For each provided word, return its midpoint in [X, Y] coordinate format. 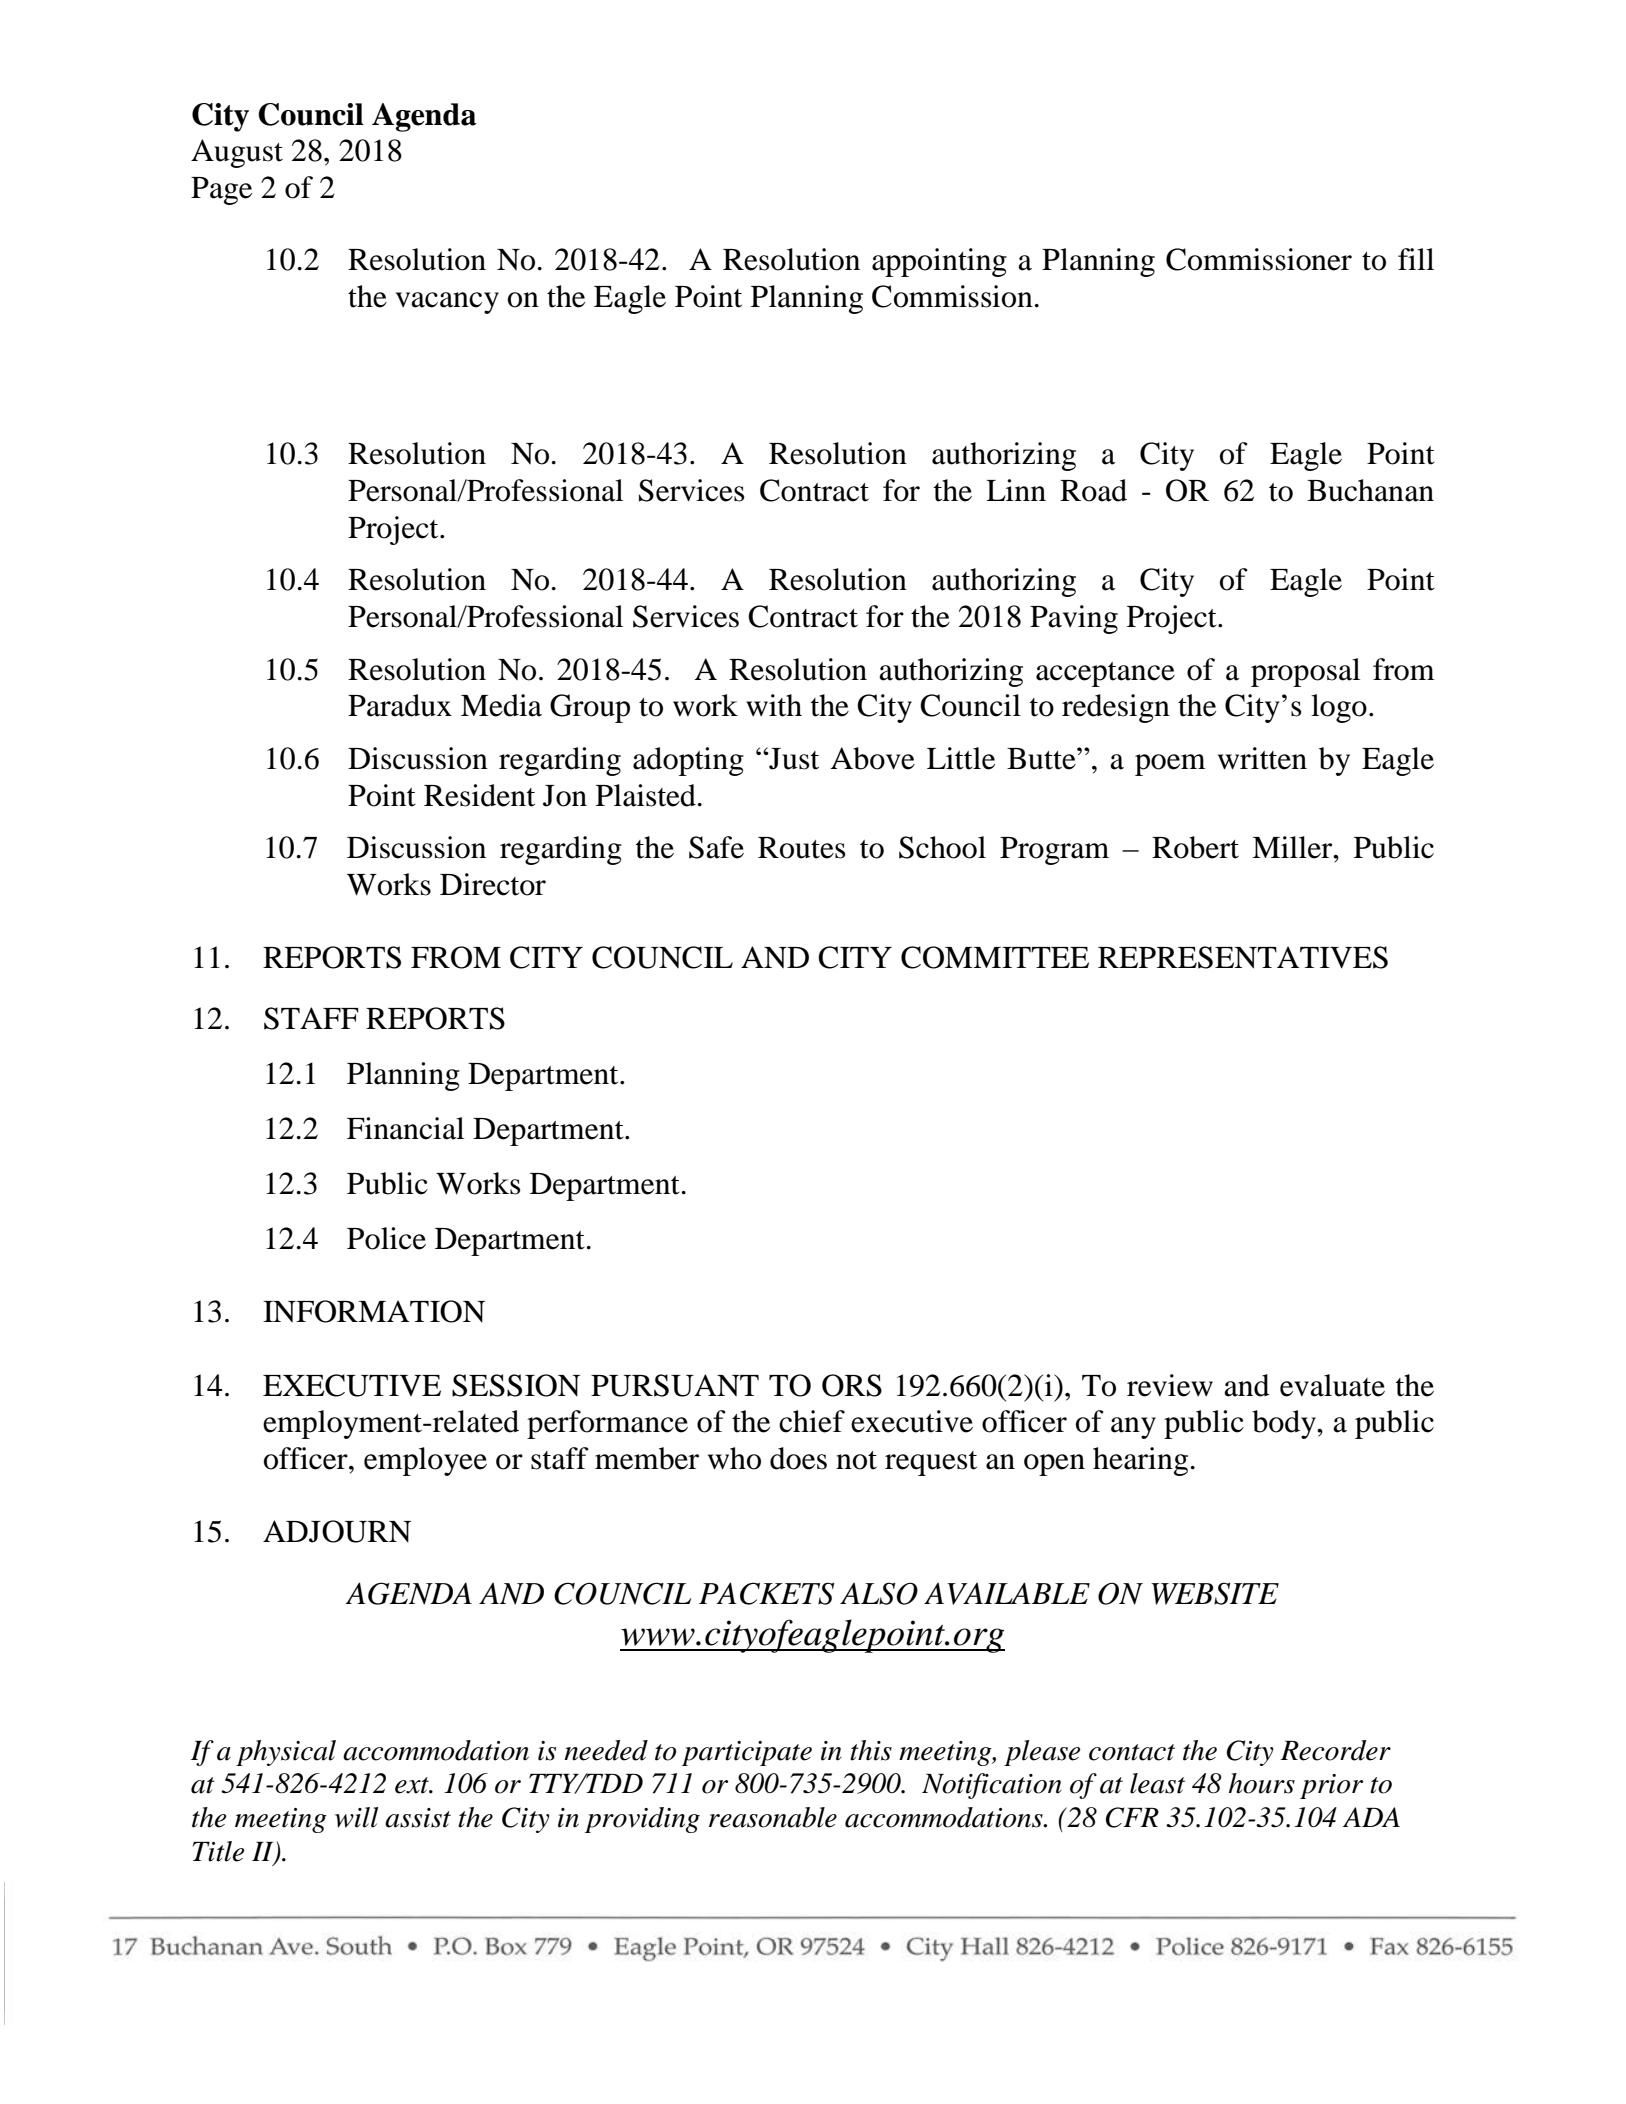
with [774, 705]
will [357, 1817]
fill [1416, 259]
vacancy [447, 303]
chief [812, 1421]
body [1285, 1424]
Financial [405, 1128]
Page [221, 191]
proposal [1305, 672]
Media [501, 705]
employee [425, 1461]
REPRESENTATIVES [1243, 957]
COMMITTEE [995, 957]
